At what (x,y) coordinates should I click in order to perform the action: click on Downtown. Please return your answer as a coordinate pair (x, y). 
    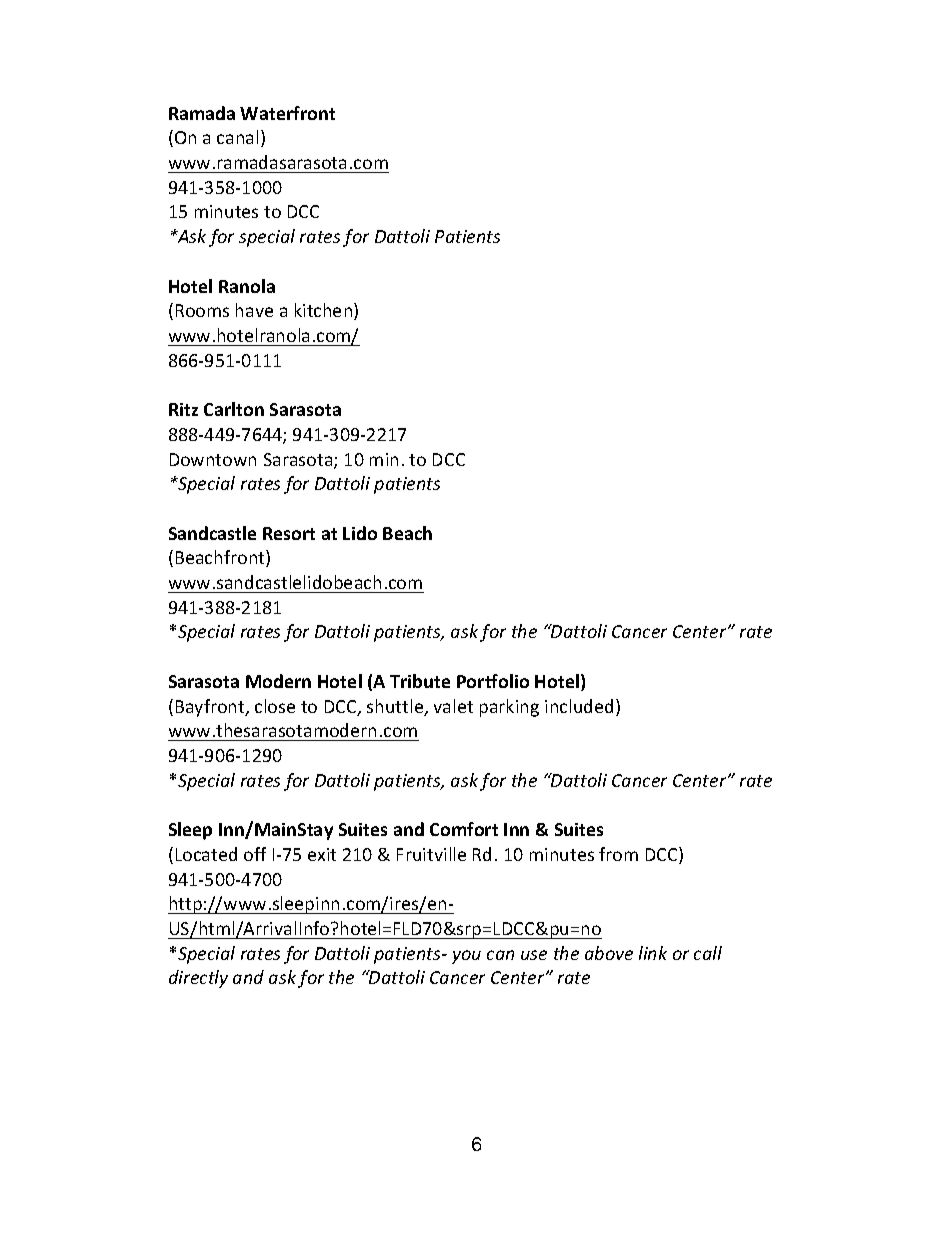
    Looking at the image, I should click on (213, 459).
